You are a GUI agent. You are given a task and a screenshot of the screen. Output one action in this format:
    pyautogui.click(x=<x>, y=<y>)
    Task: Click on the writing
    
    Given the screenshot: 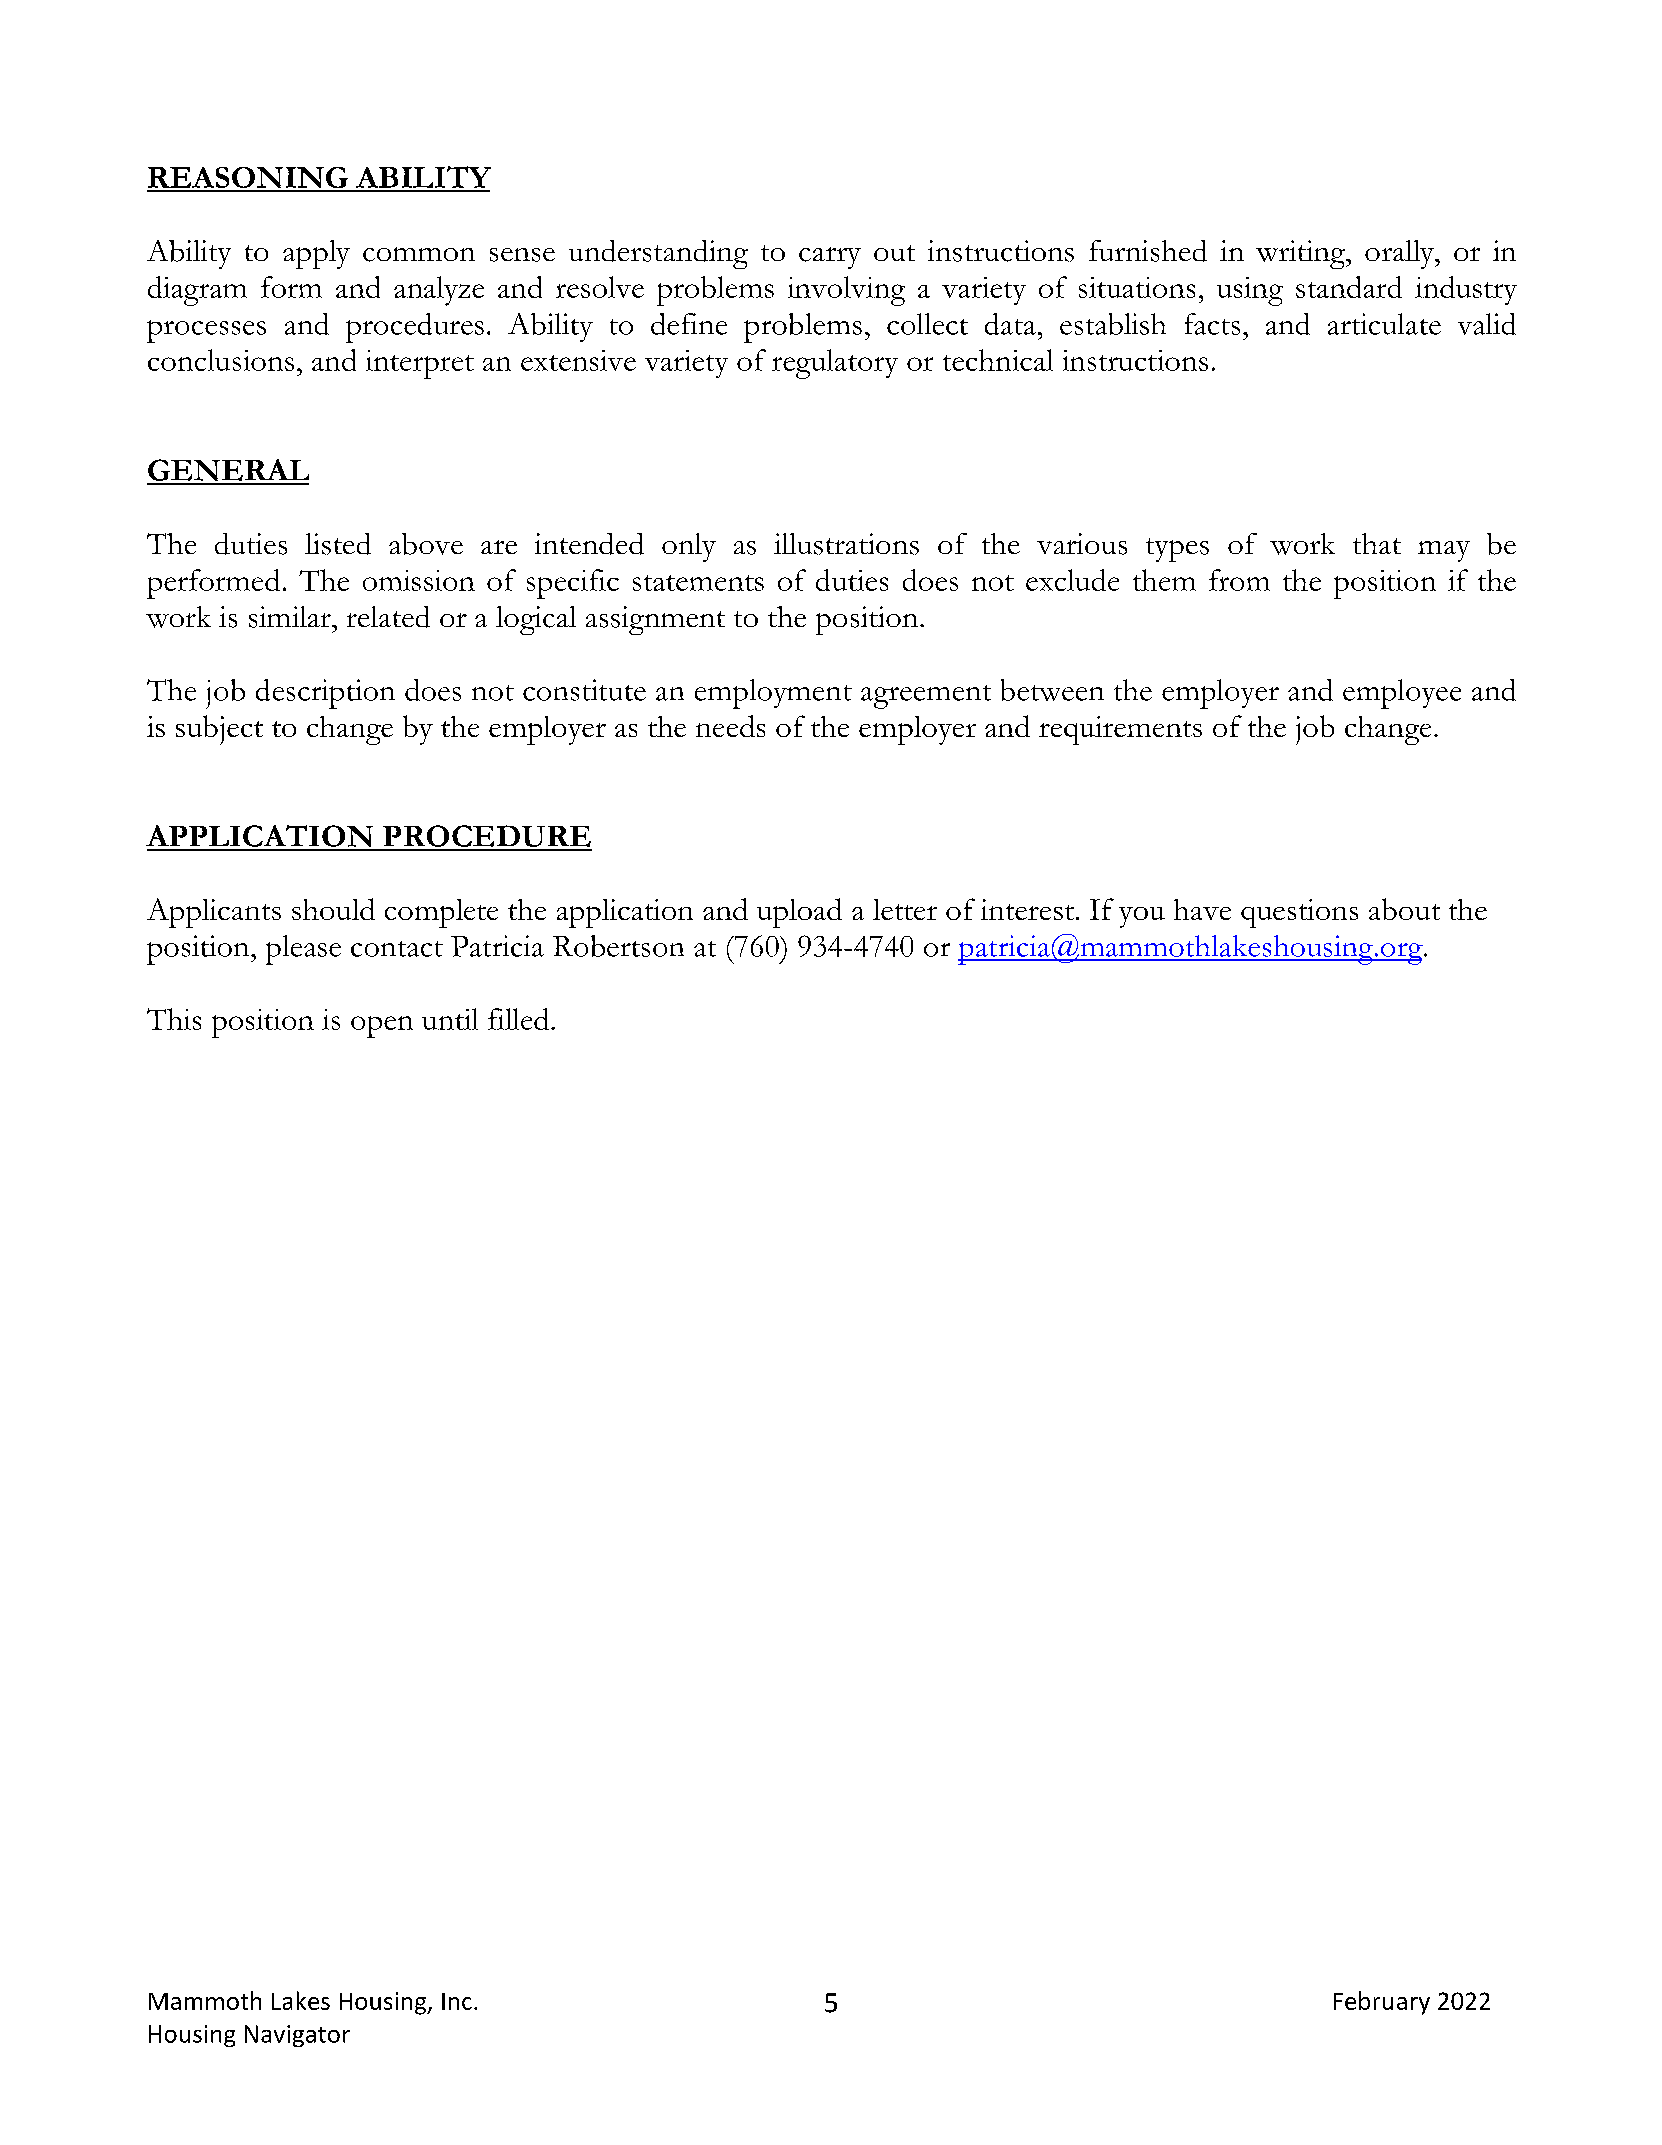 What is the action you would take?
    pyautogui.click(x=1301, y=254)
